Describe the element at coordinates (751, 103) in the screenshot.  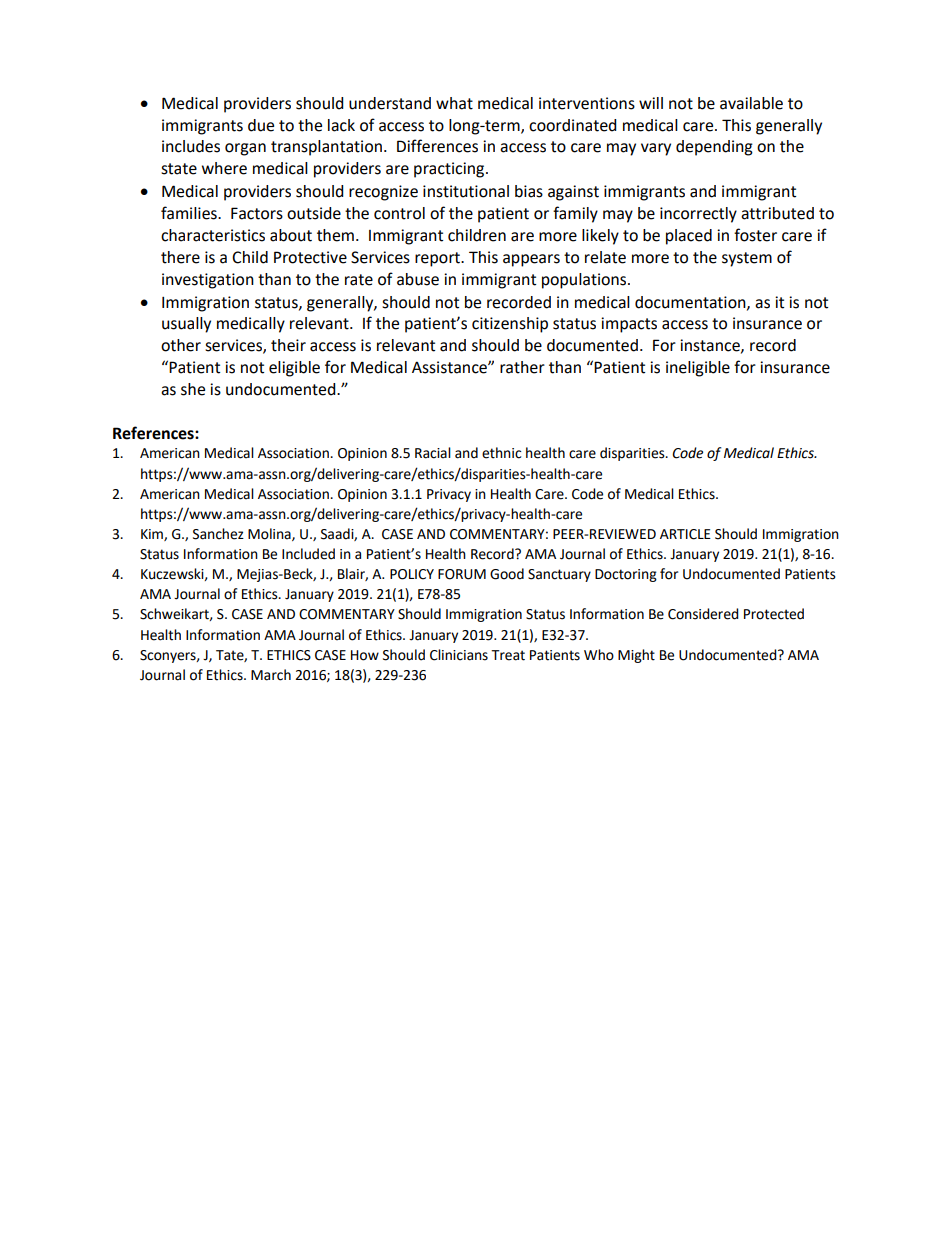
I see `available` at that location.
